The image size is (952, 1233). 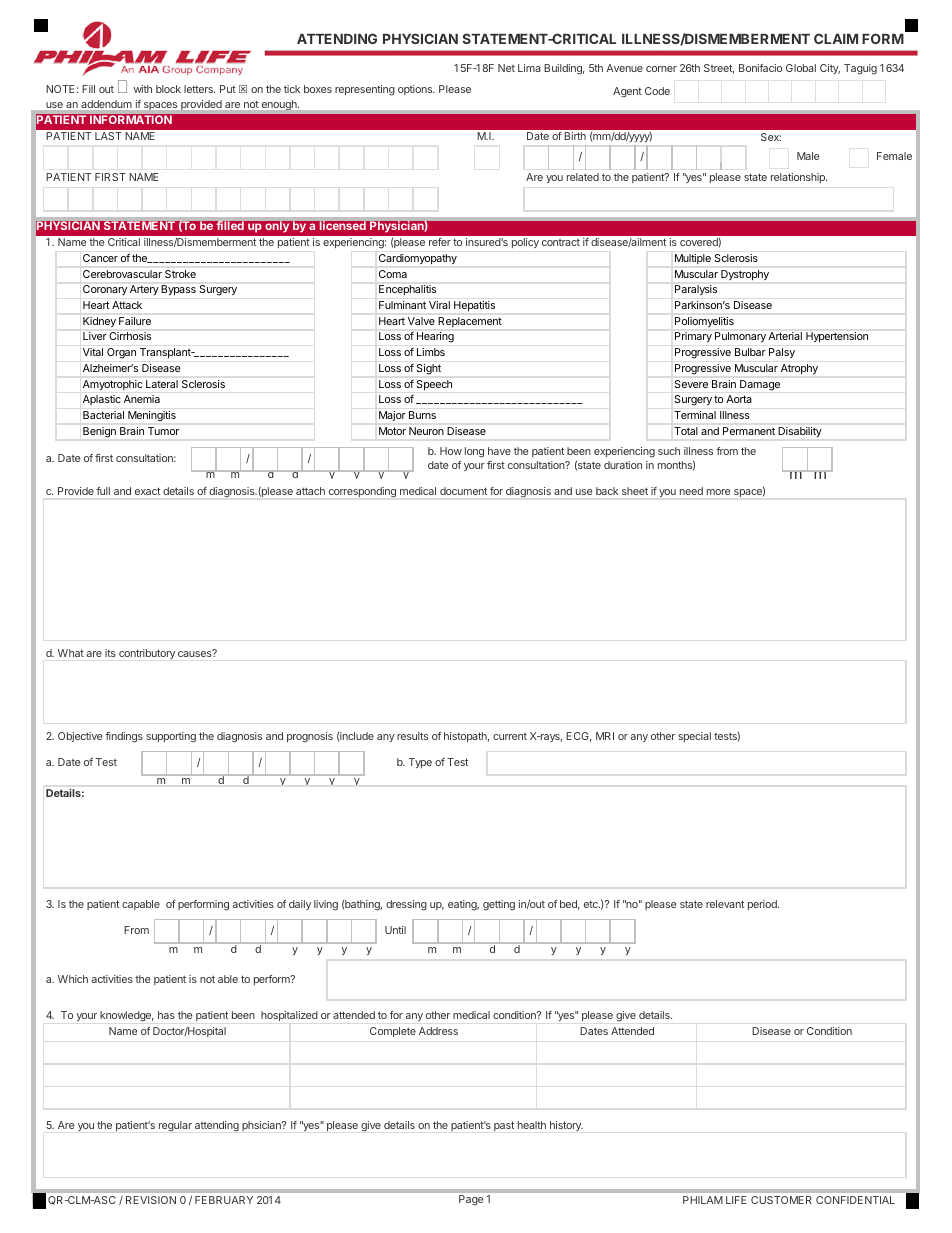 I want to click on Tumor, so click(x=163, y=431).
